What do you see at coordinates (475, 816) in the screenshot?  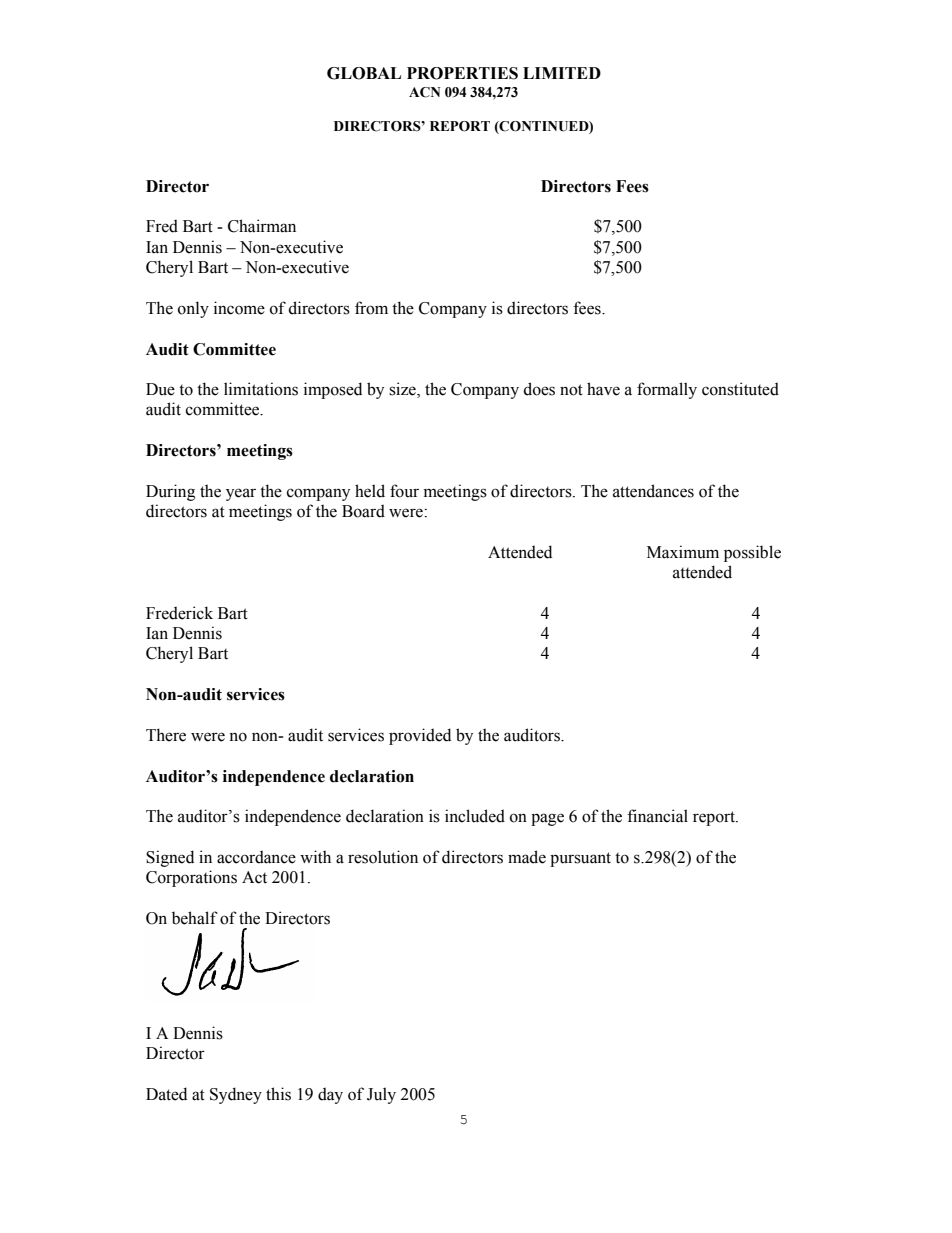 I see `included` at bounding box center [475, 816].
